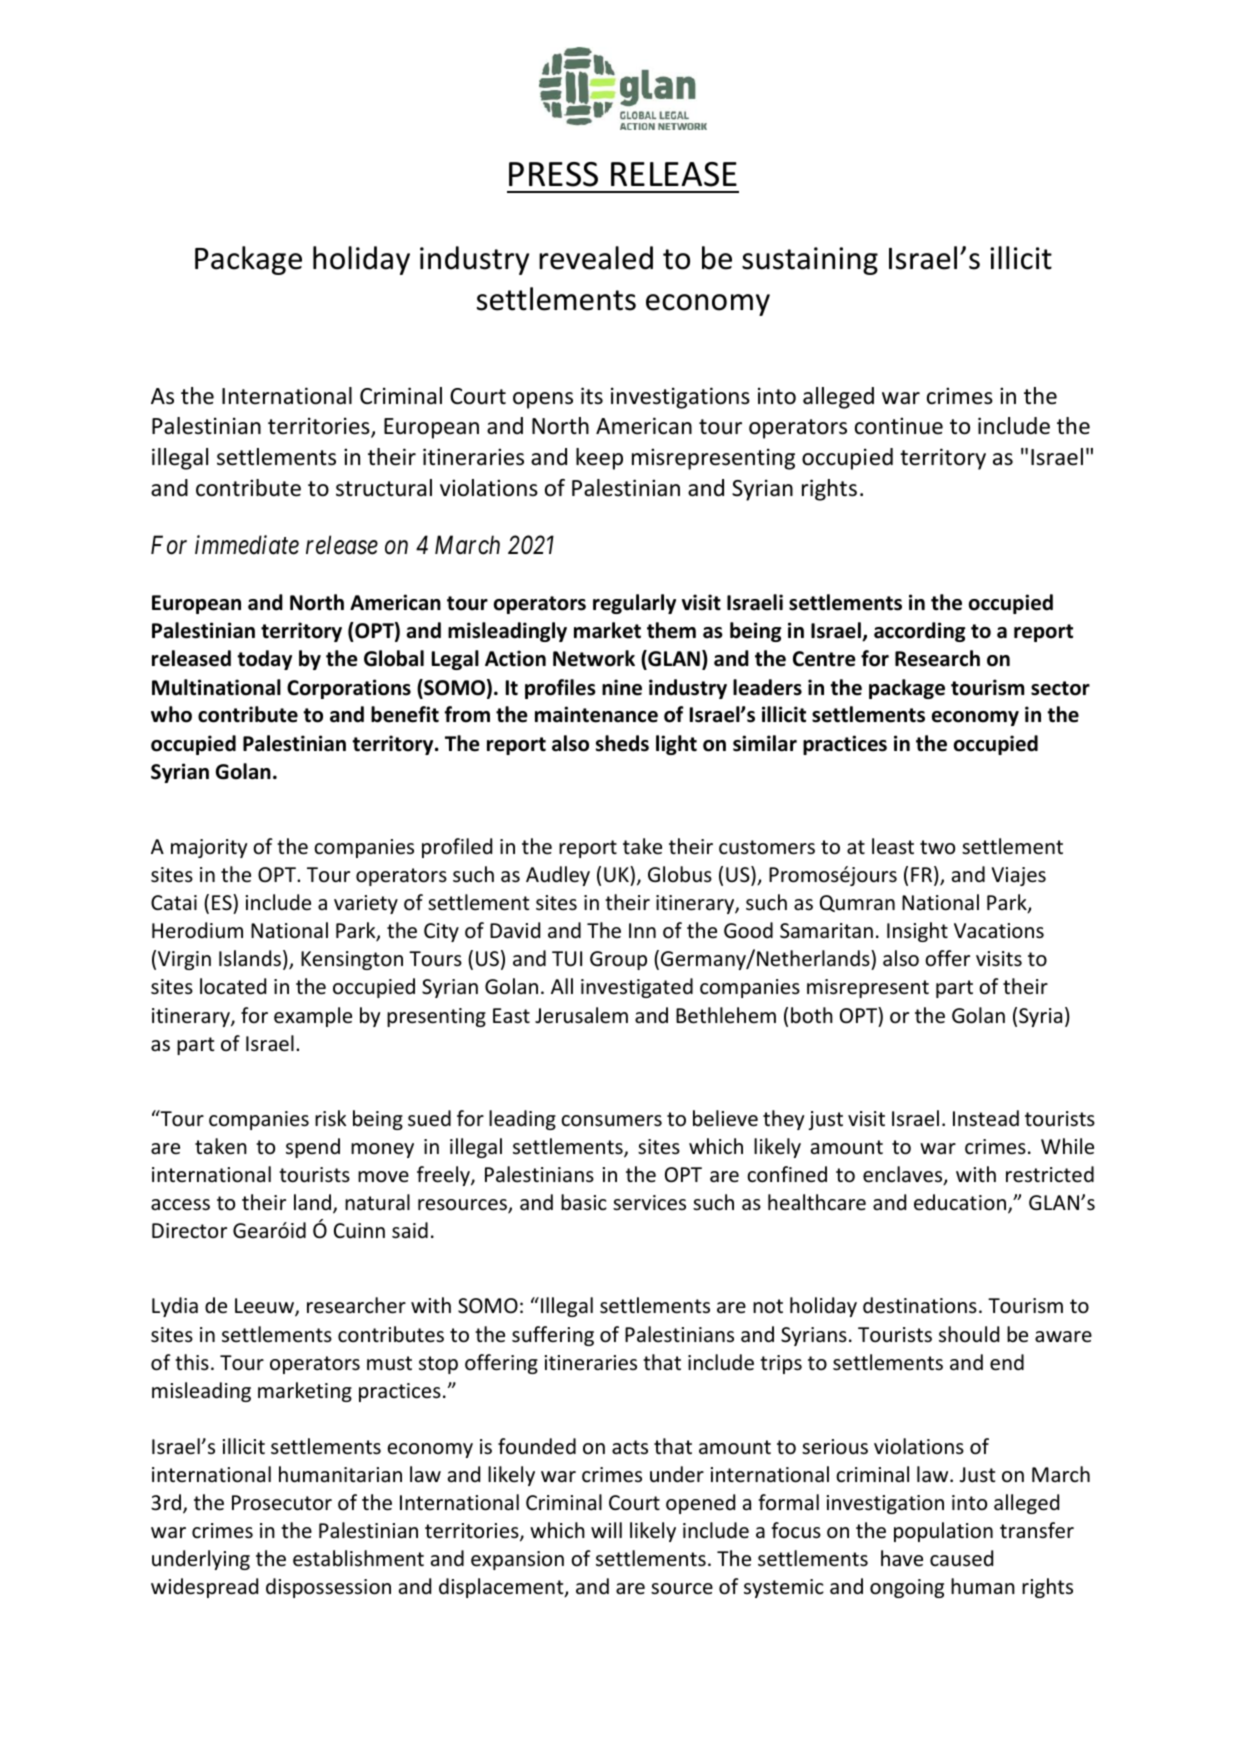  Describe the element at coordinates (282, 1503) in the page. I see `Prosecutor` at that location.
